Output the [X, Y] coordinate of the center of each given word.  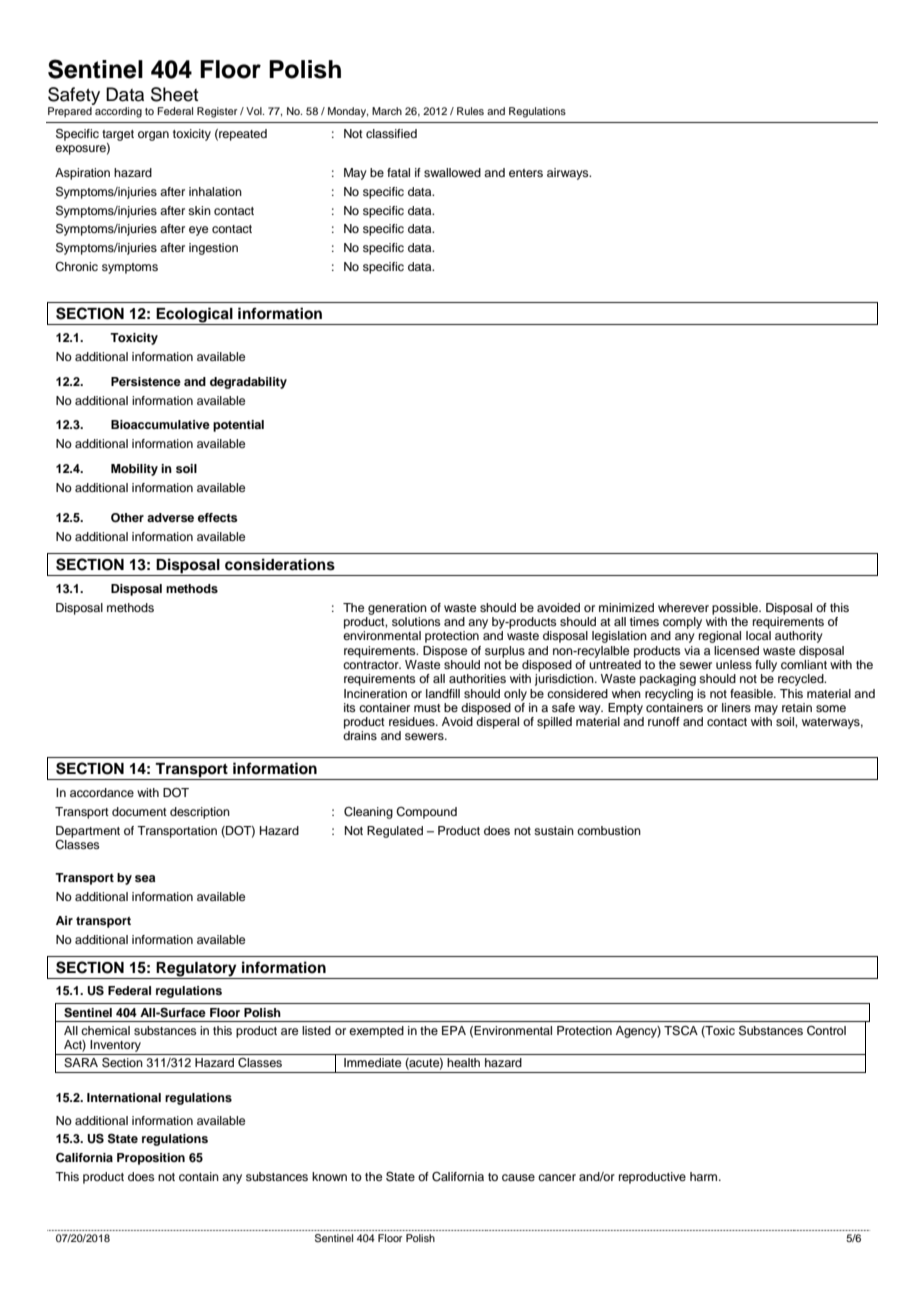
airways [569, 174]
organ [153, 136]
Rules [470, 111]
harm [703, 1176]
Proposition [151, 1159]
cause [518, 1177]
